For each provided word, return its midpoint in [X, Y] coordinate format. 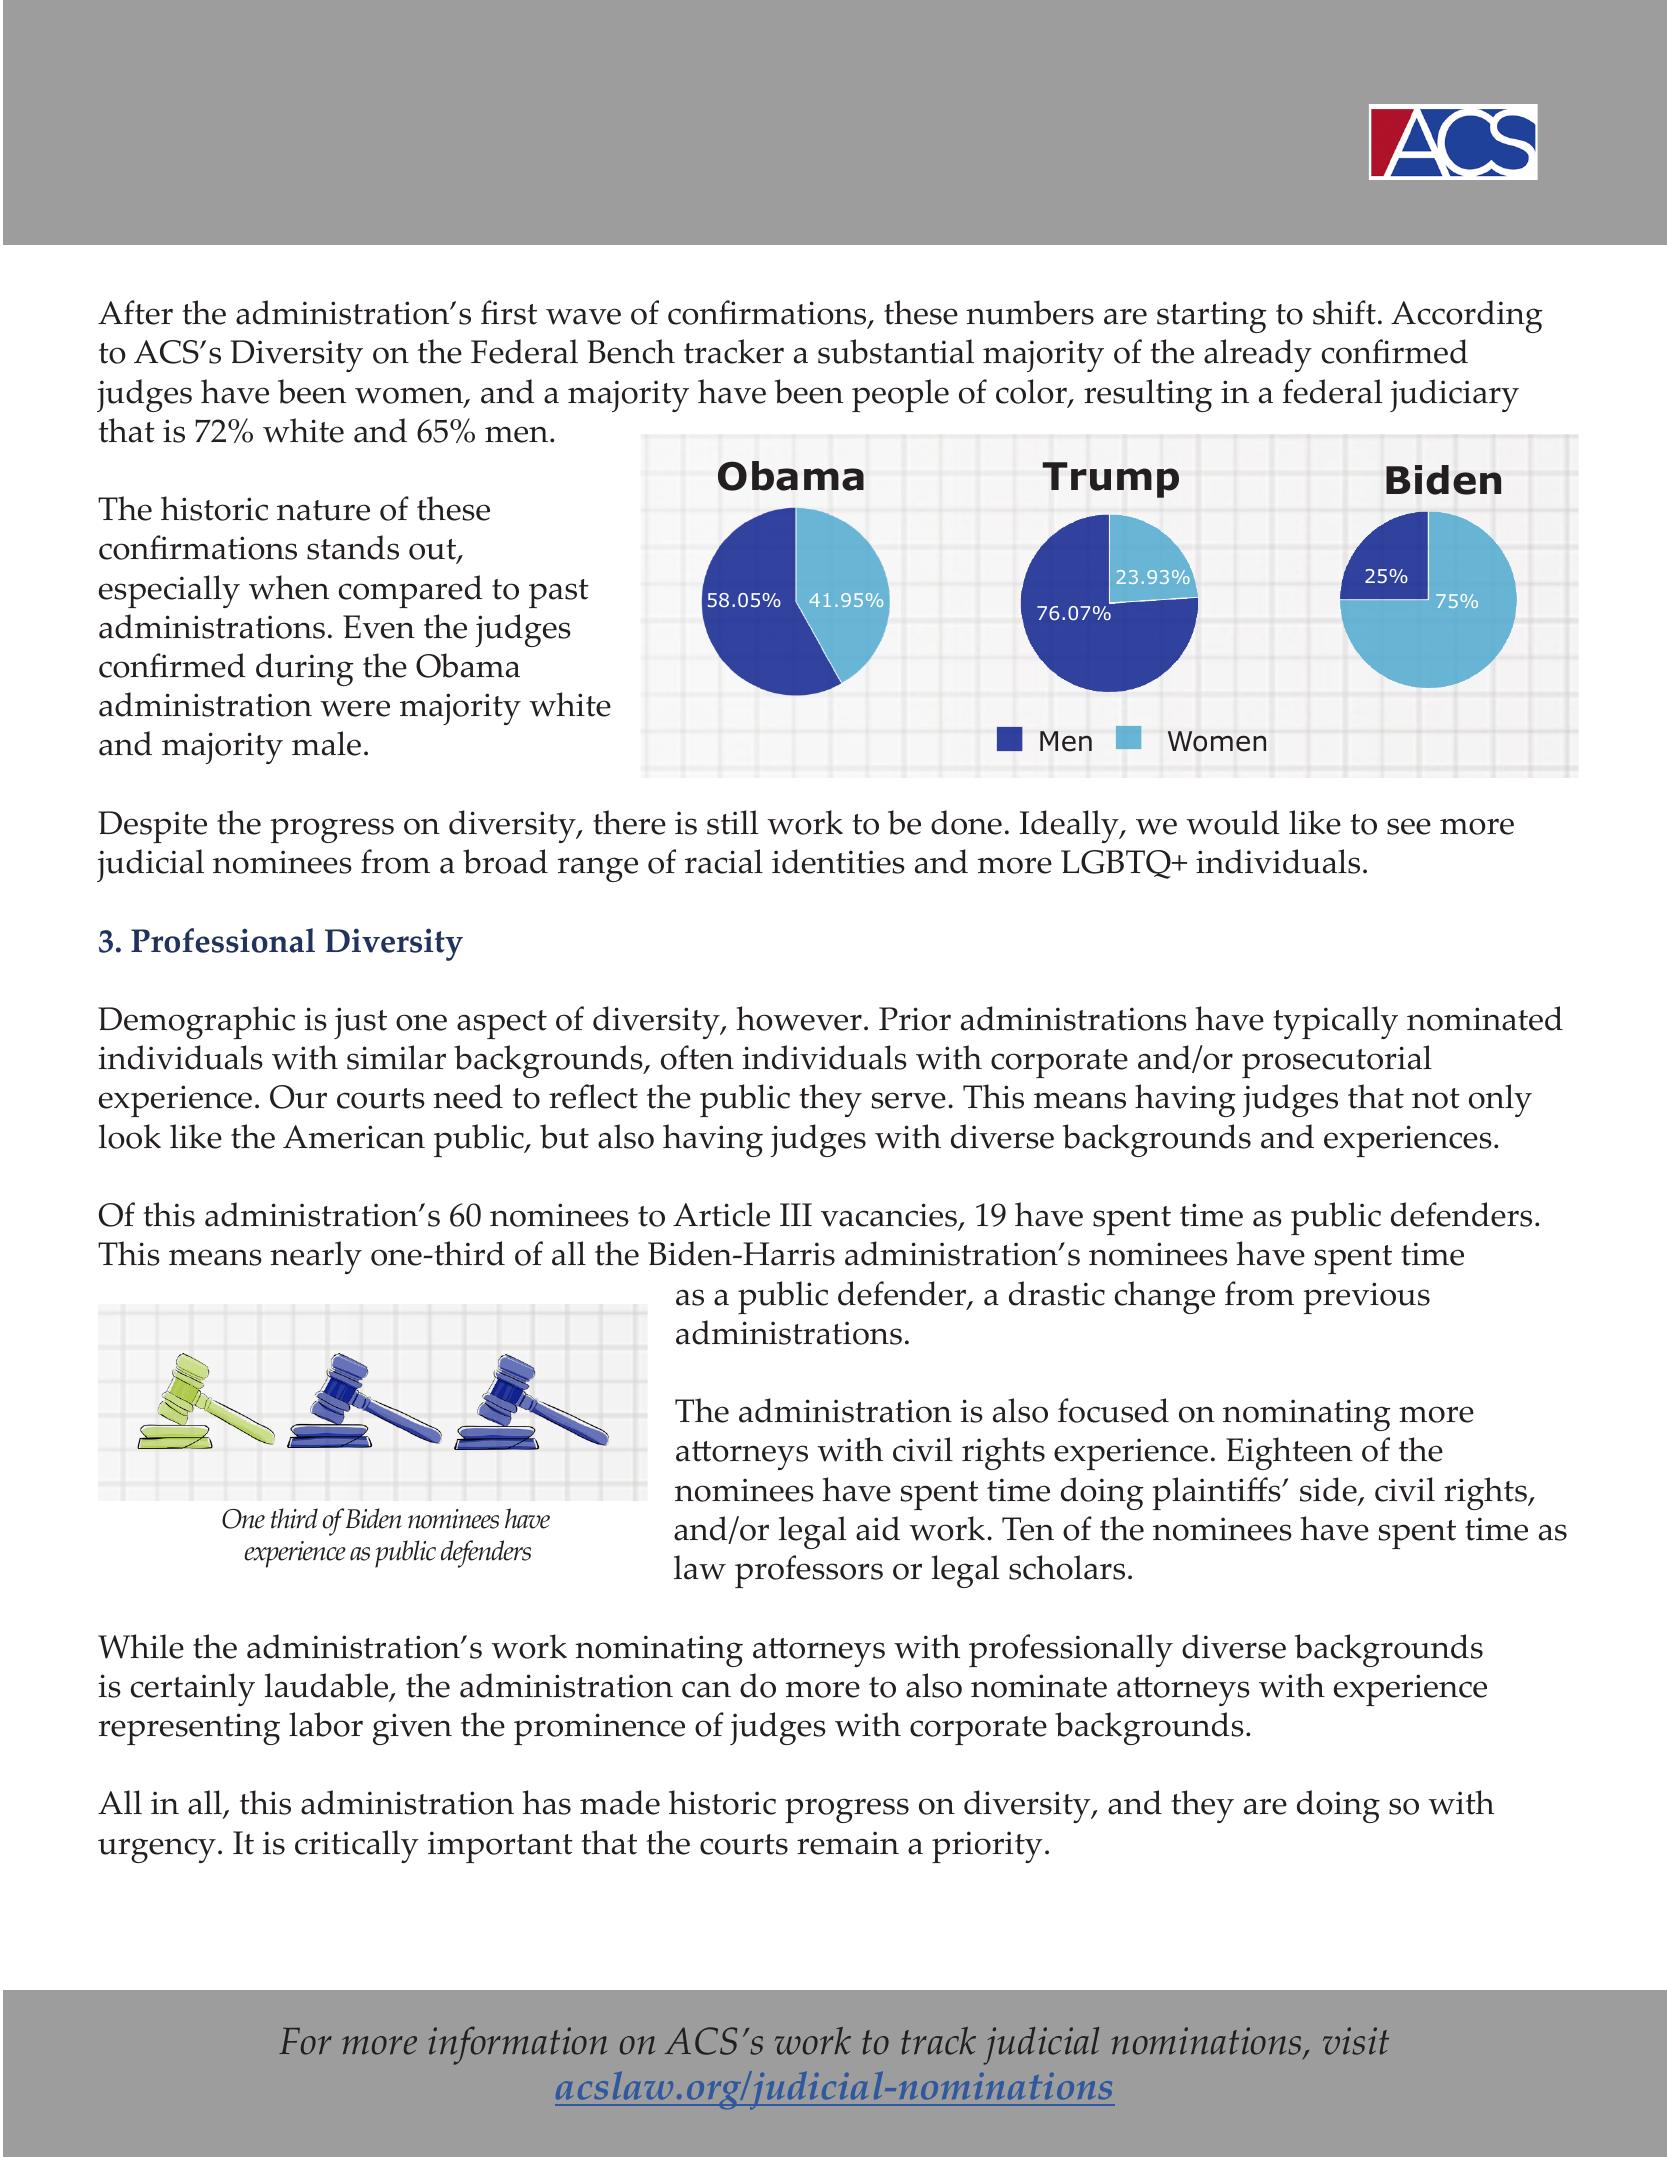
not [1436, 1098]
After [135, 312]
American [354, 1137]
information [518, 2045]
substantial [896, 351]
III [796, 1214]
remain [848, 1843]
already [1258, 355]
